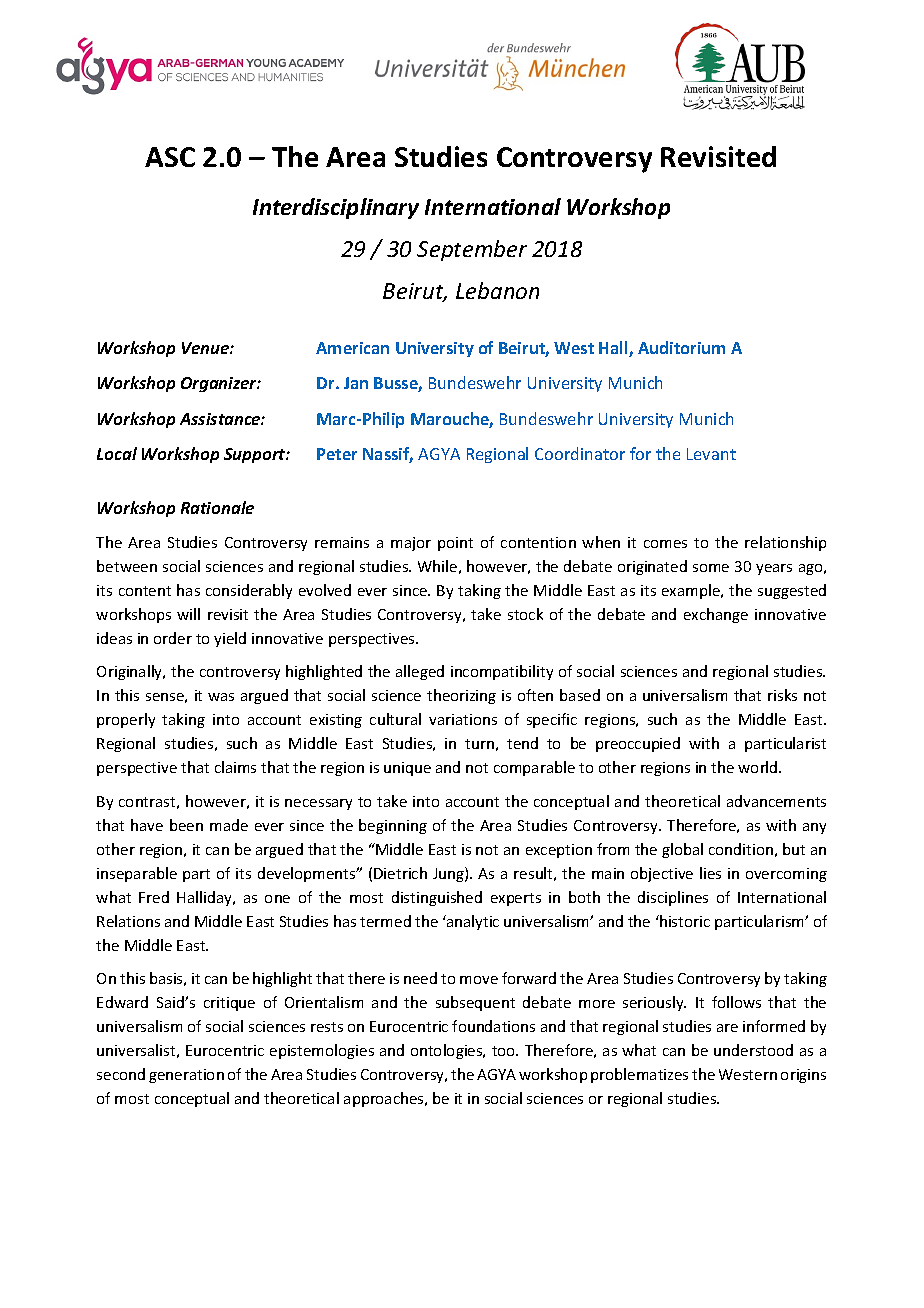  I want to click on generation, so click(186, 1076).
